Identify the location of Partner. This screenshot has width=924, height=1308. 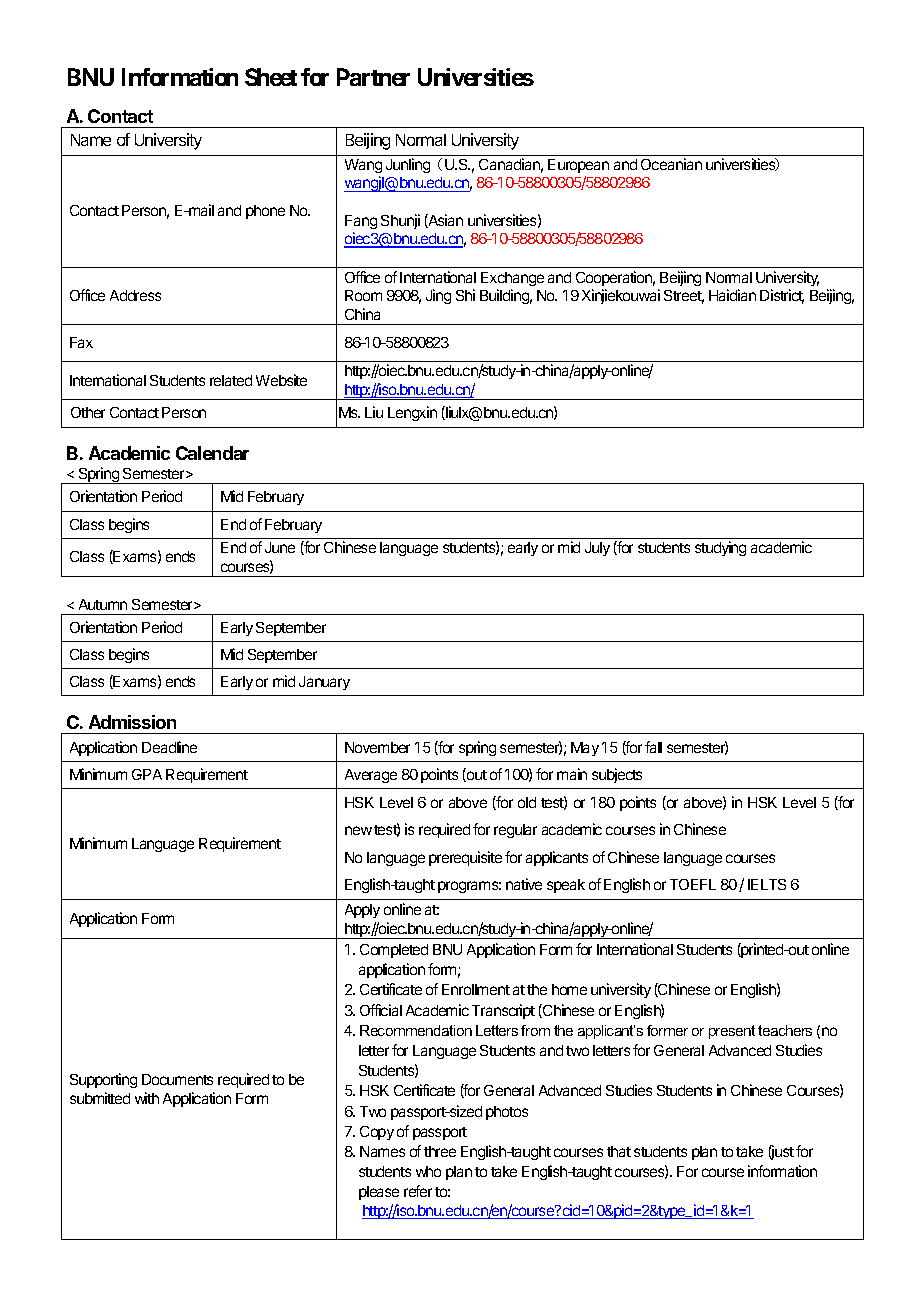
(373, 77).
